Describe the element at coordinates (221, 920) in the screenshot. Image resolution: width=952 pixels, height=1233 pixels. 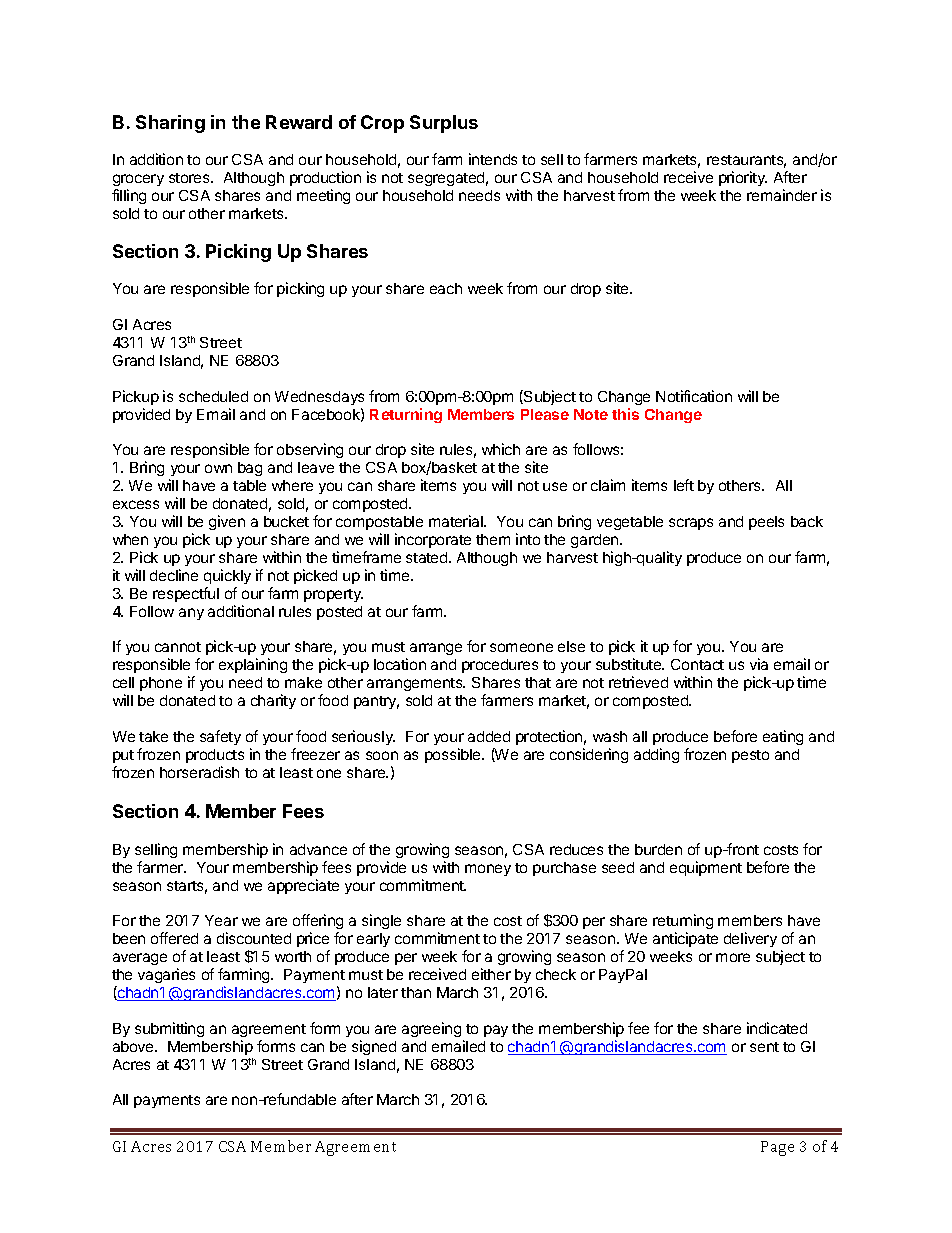
I see `Year` at that location.
